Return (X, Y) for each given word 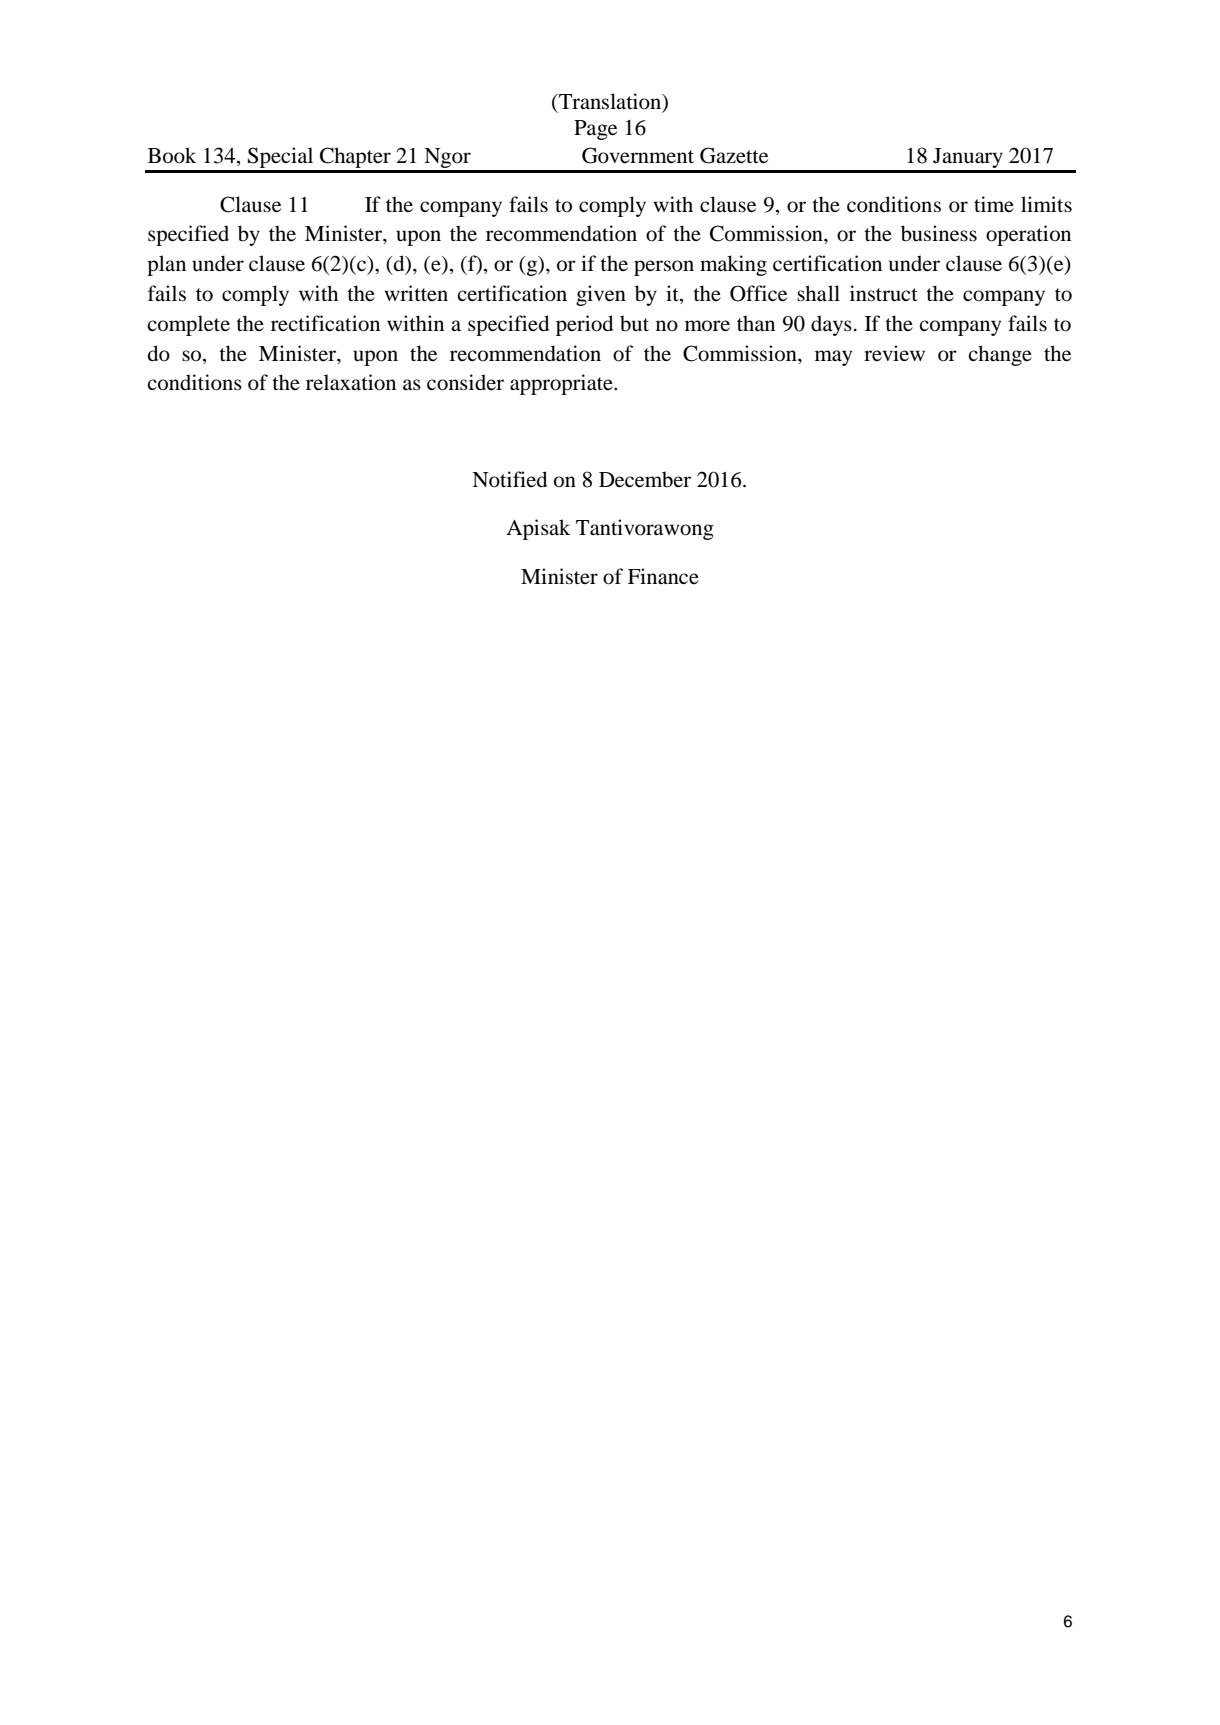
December (645, 479)
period (584, 325)
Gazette (734, 155)
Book (172, 155)
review (894, 353)
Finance (663, 576)
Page (595, 130)
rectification (325, 323)
